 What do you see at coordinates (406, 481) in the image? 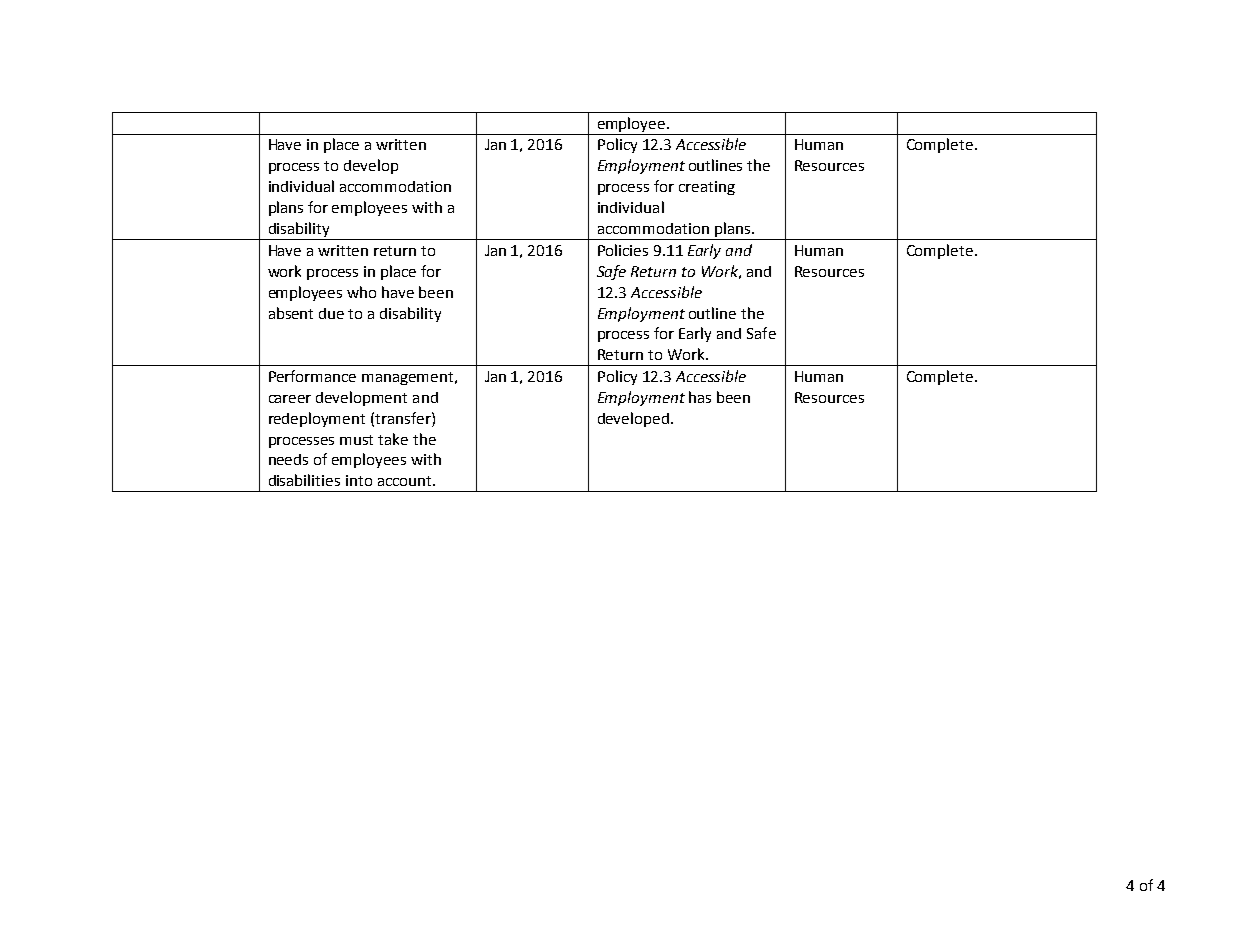
I see `account` at bounding box center [406, 481].
